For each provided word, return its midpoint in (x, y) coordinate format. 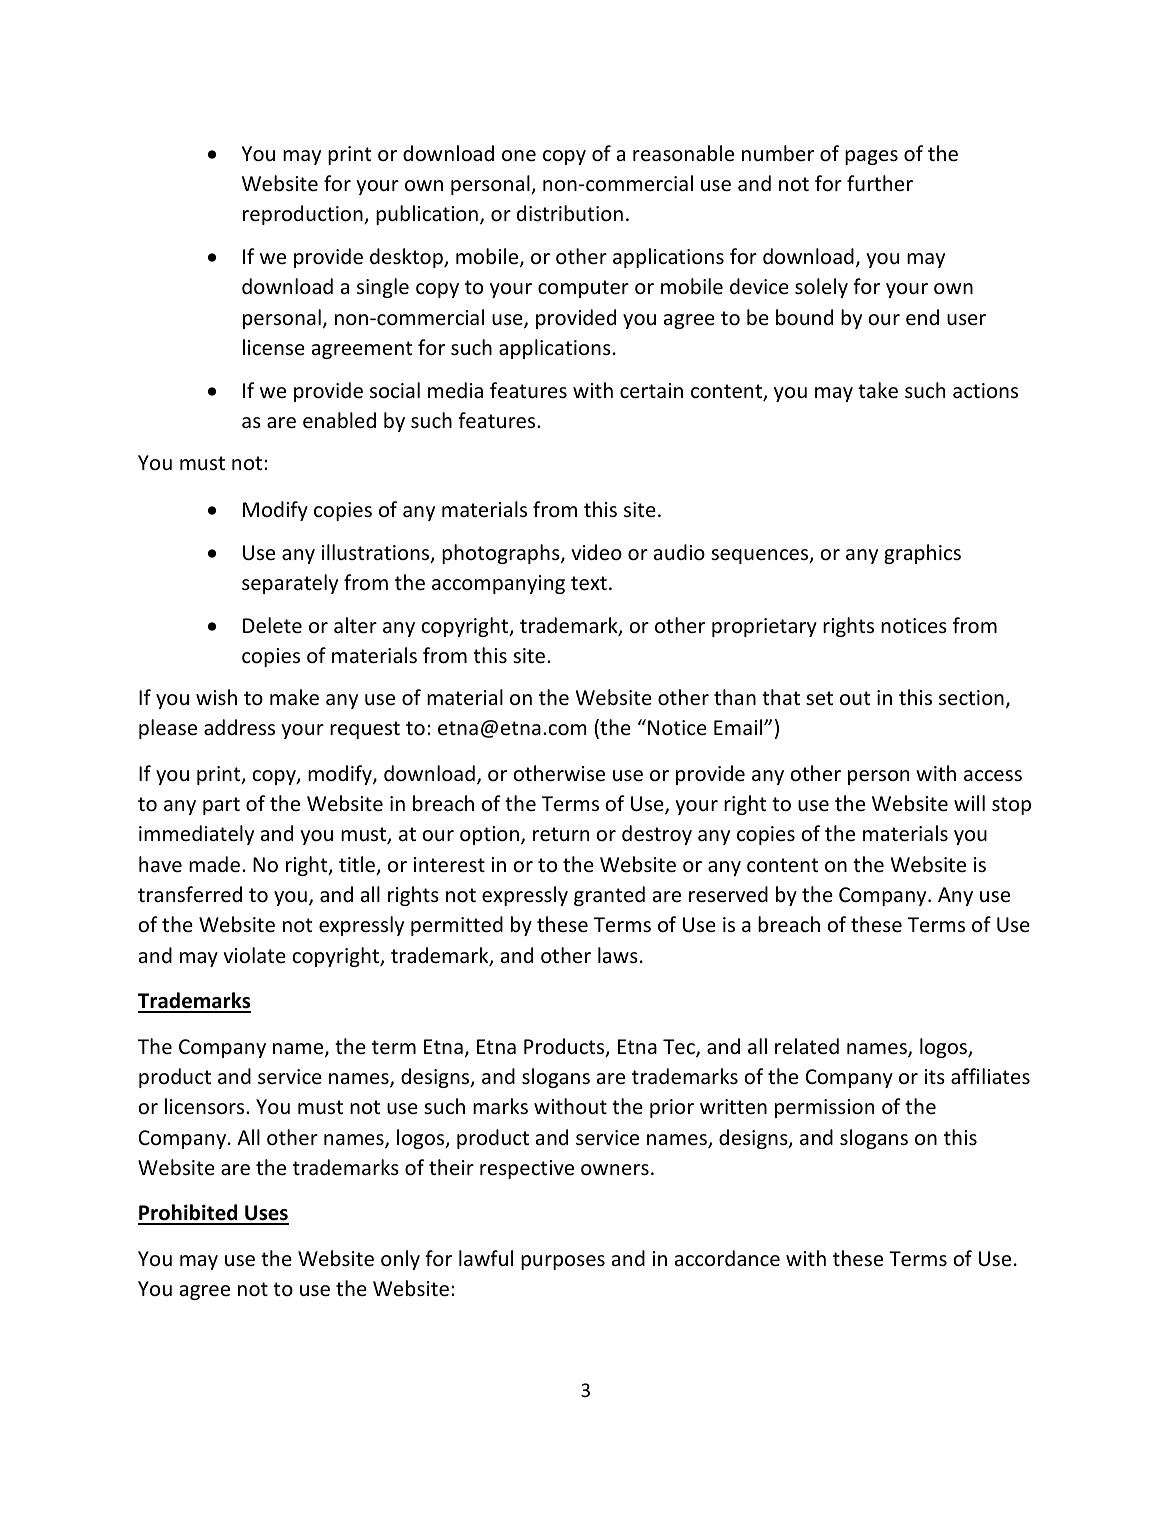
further (880, 183)
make (294, 697)
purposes (563, 1262)
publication (427, 215)
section (971, 697)
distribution (570, 213)
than (735, 697)
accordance (727, 1258)
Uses (266, 1214)
